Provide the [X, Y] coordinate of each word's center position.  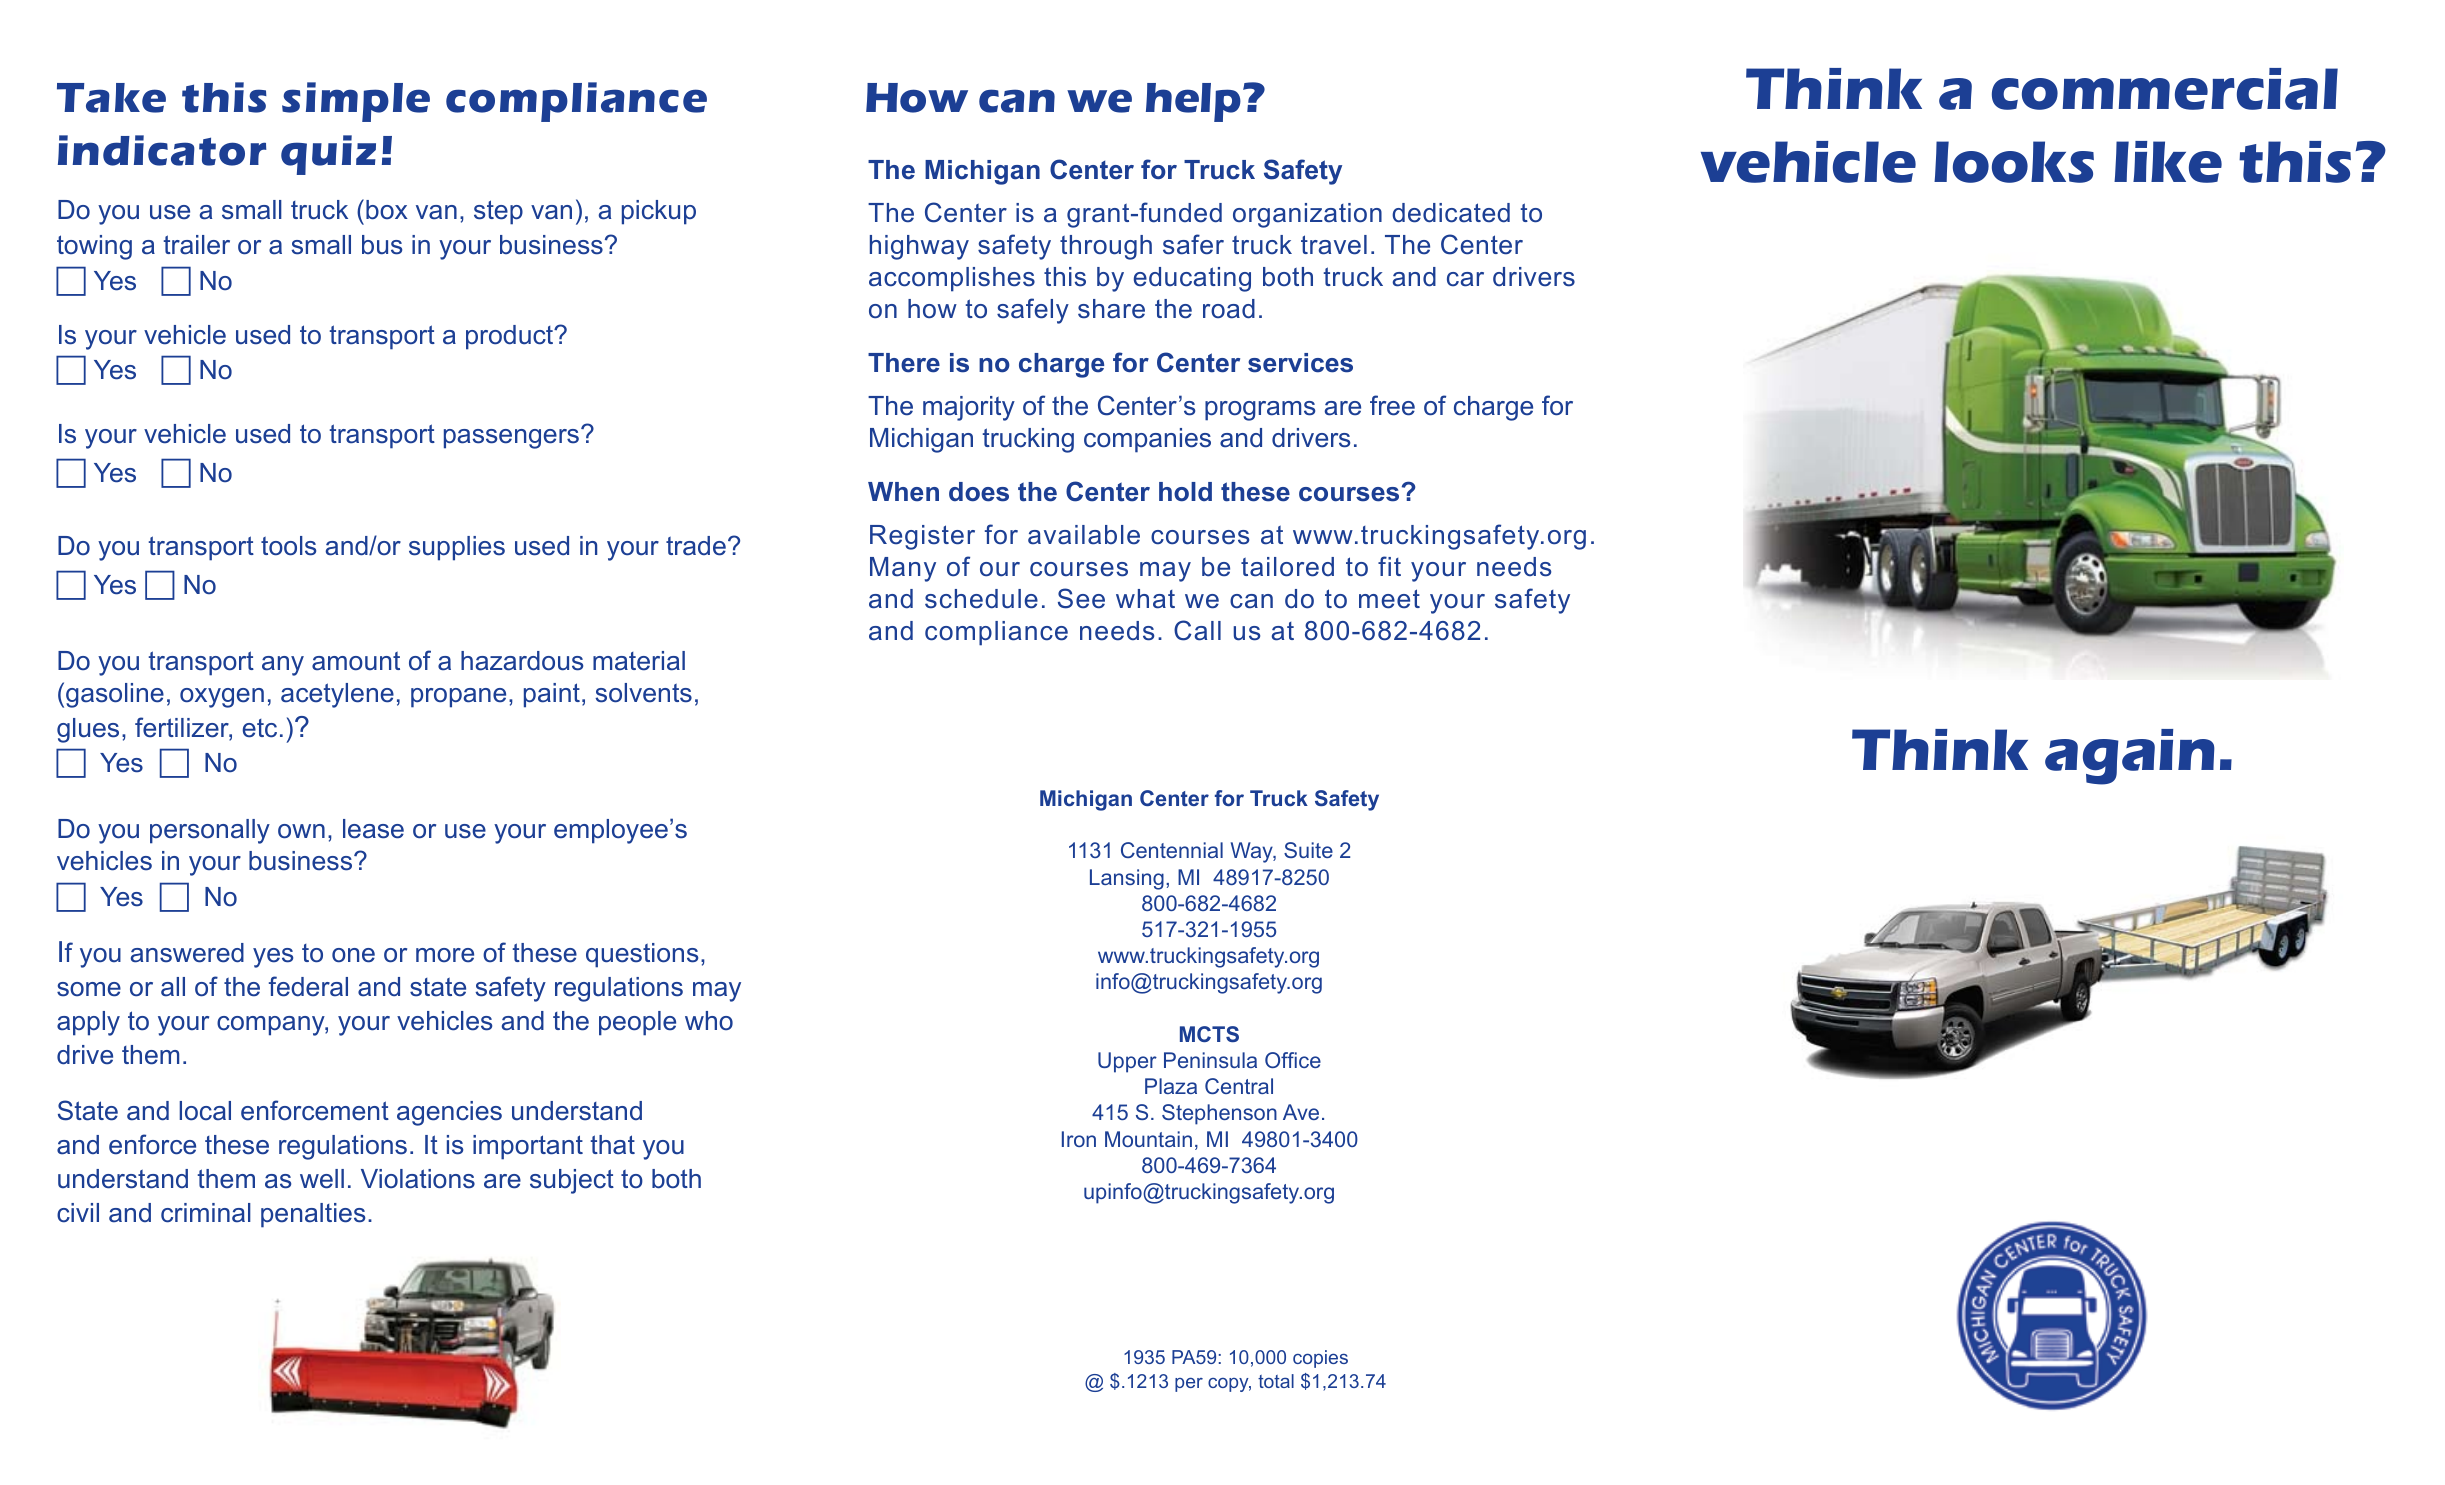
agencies [449, 1113]
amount [356, 661]
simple [356, 102]
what [1145, 599]
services [1300, 363]
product [511, 337]
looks [2014, 162]
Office [1293, 1060]
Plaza [1171, 1086]
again [2130, 757]
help [1193, 102]
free [1392, 405]
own [301, 831]
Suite [1308, 850]
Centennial [1172, 850]
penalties [313, 1215]
